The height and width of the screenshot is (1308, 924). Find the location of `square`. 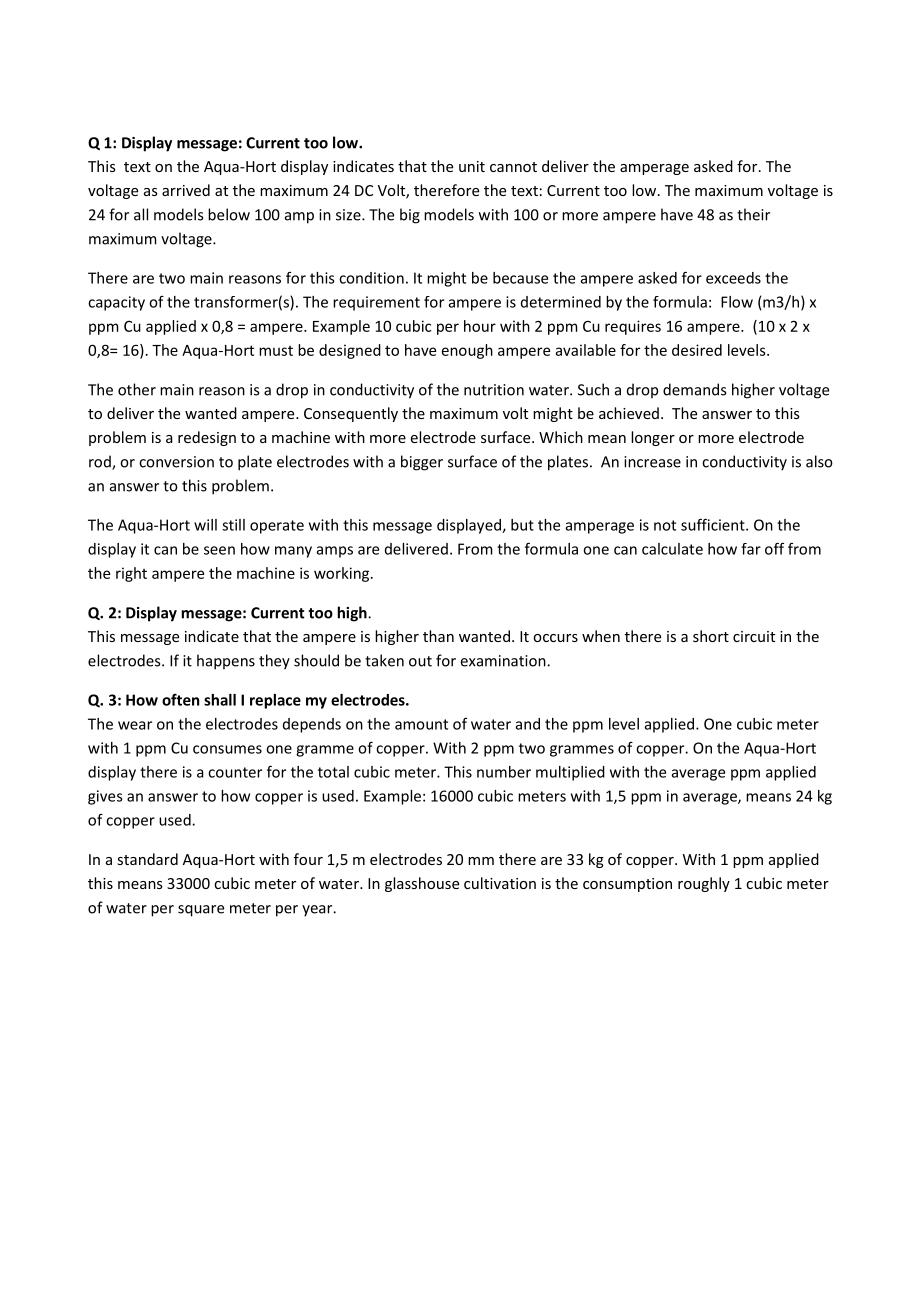

square is located at coordinates (201, 911).
